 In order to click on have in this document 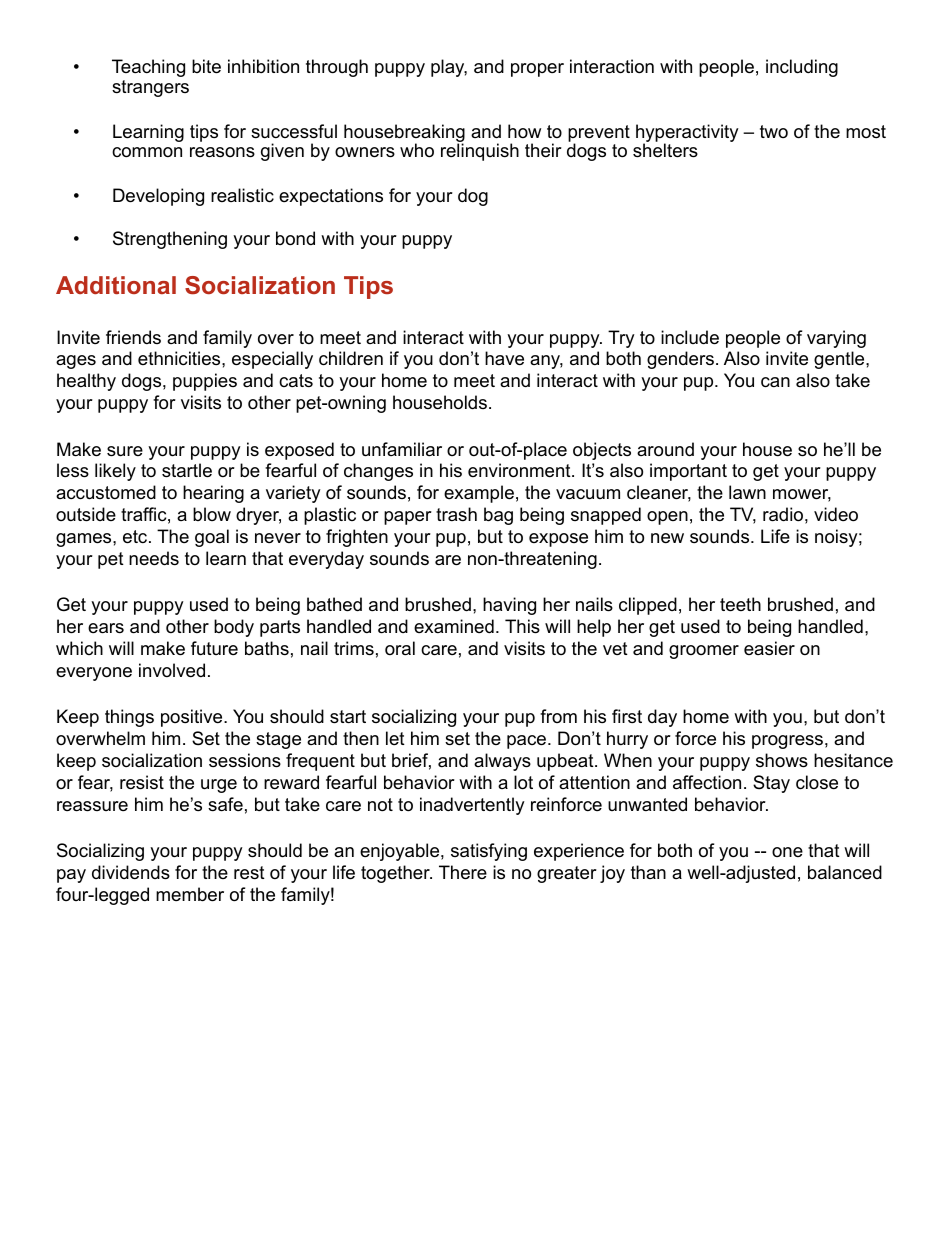, I will do `click(504, 358)`.
